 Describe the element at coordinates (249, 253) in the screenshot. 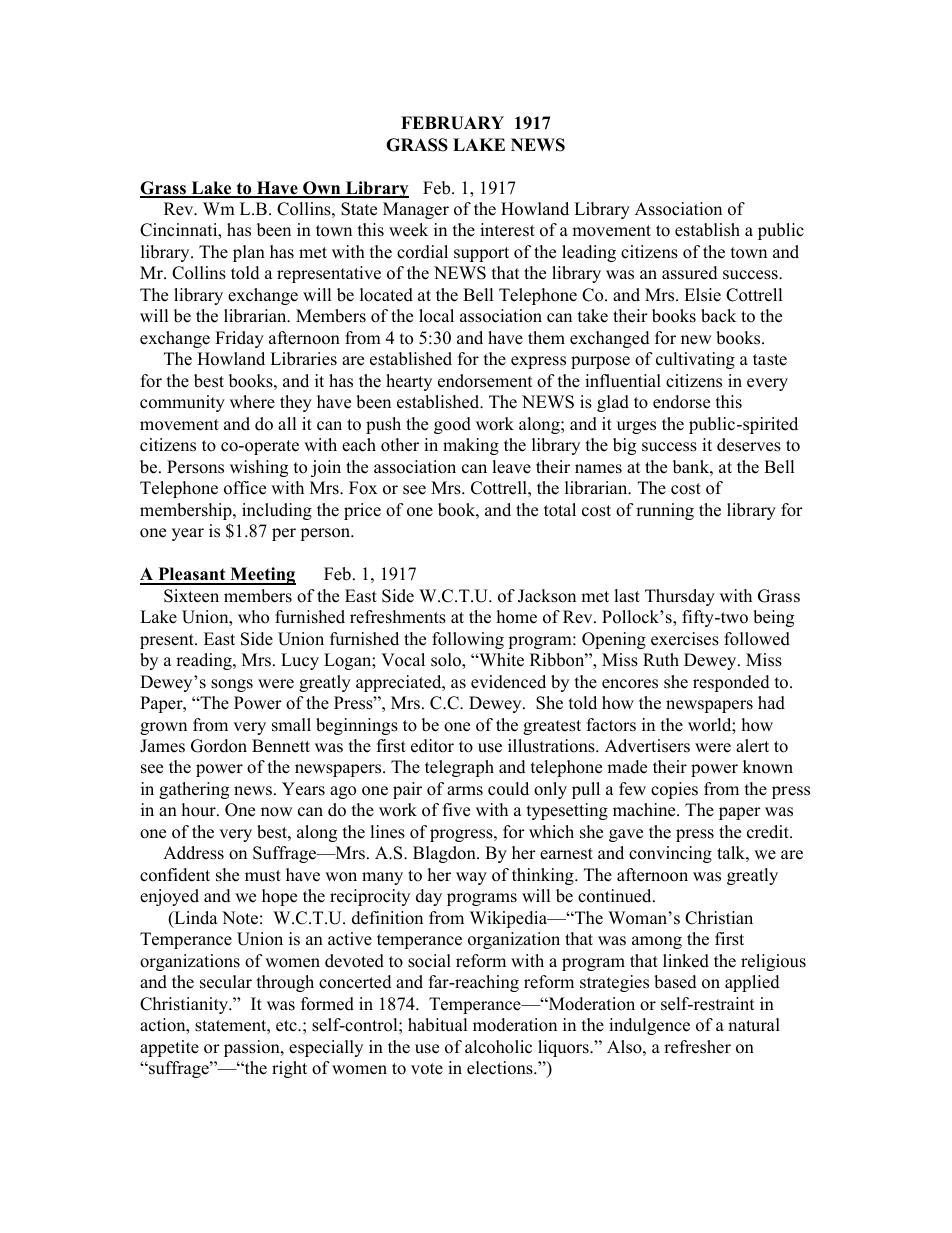

I see `plan` at that location.
